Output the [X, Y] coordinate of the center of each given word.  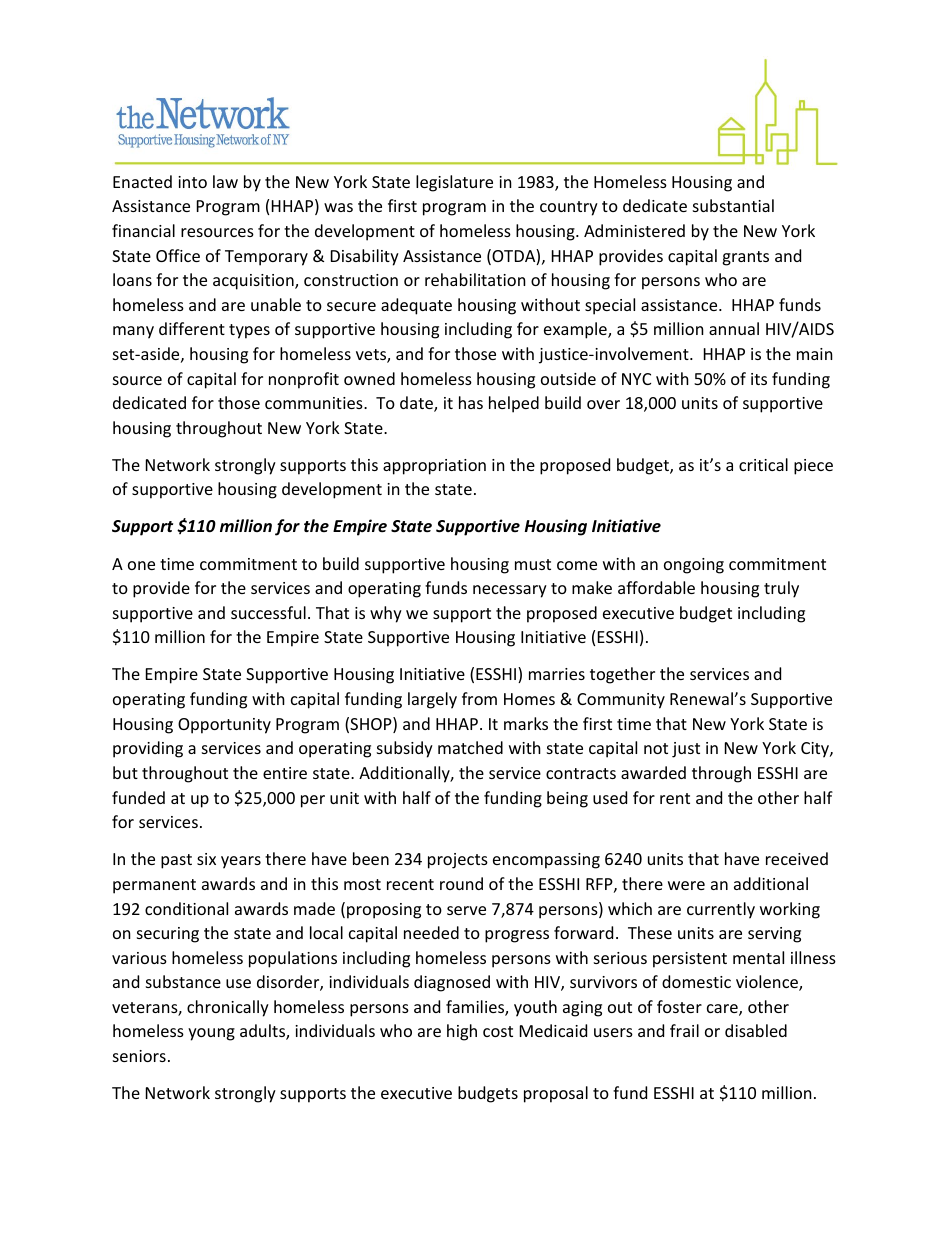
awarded [653, 772]
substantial [733, 205]
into [192, 182]
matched [470, 747]
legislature [454, 183]
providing [148, 749]
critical [763, 464]
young [211, 1034]
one [141, 565]
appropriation [434, 467]
